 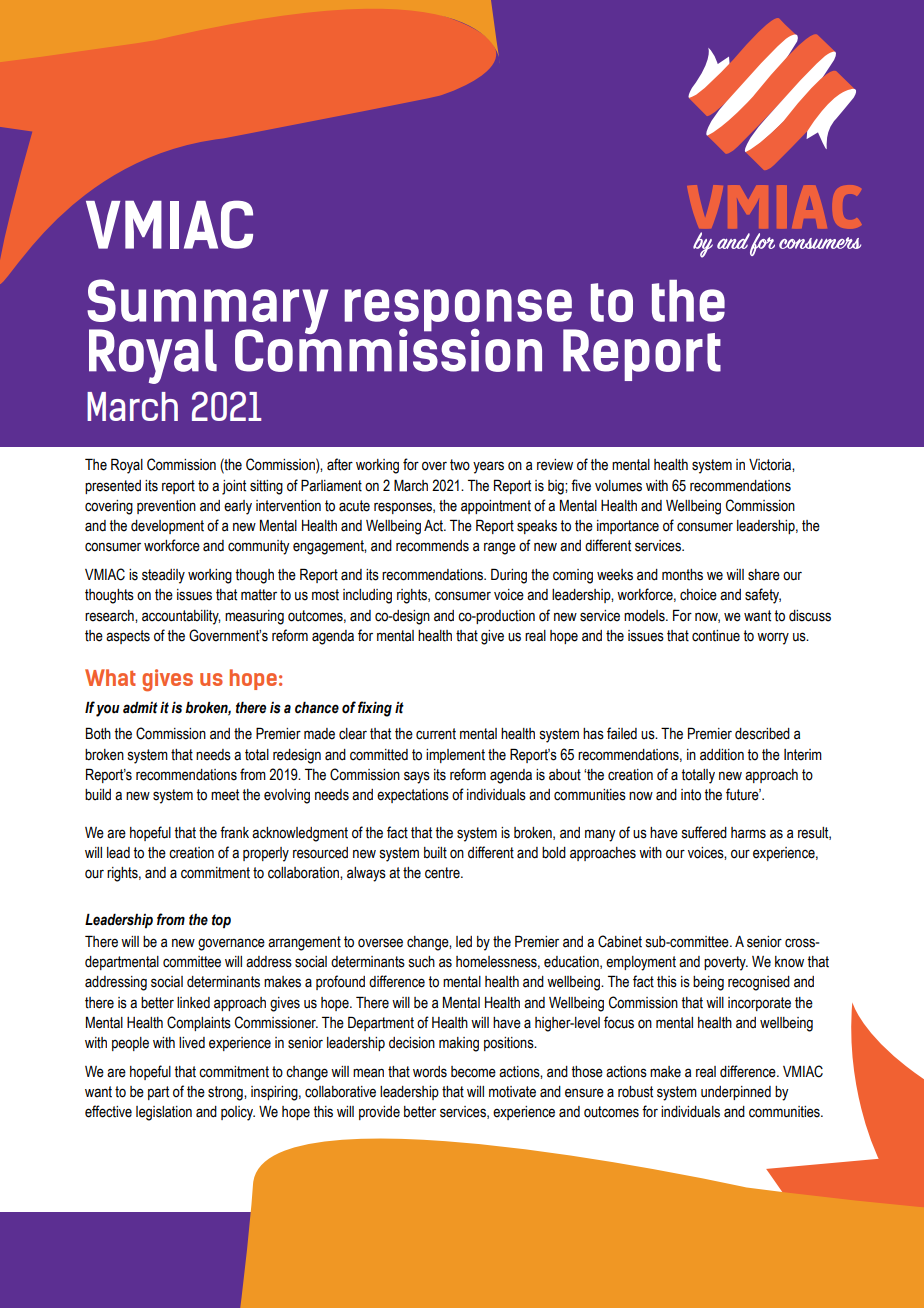 What do you see at coordinates (226, 1093) in the document?
I see `strong` at bounding box center [226, 1093].
